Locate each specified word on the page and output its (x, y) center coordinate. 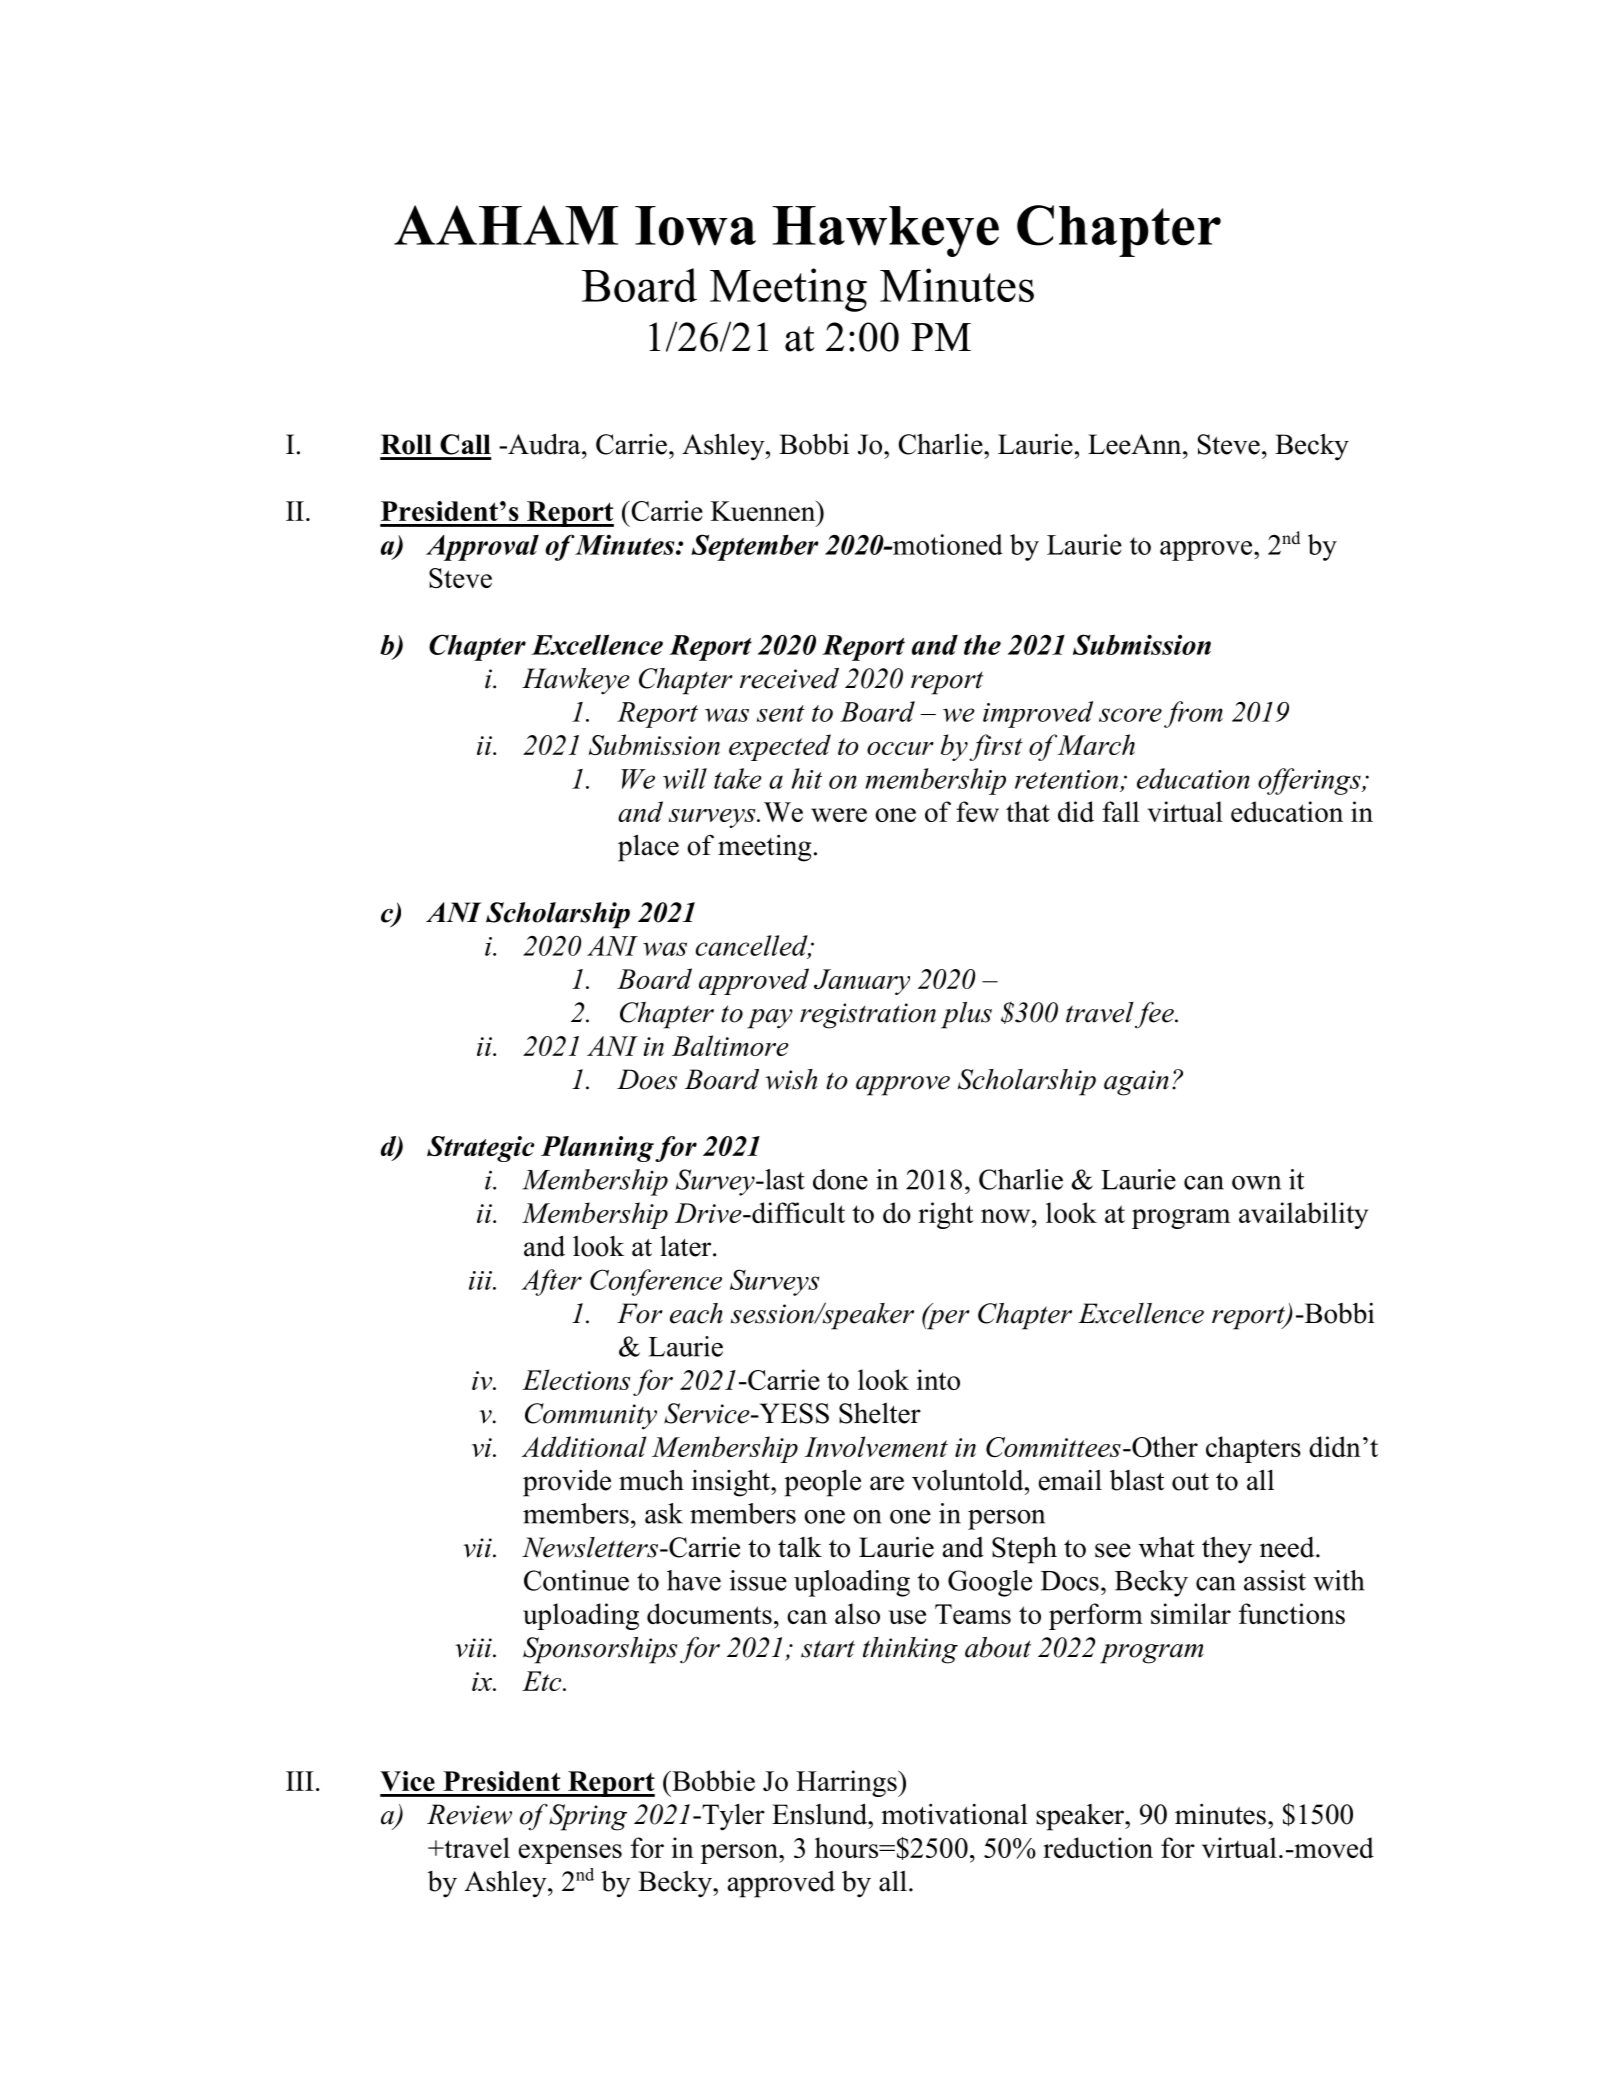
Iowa (695, 226)
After (552, 1282)
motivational (954, 1814)
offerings (1310, 781)
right (945, 1215)
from (1193, 714)
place (648, 848)
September (754, 547)
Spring (588, 1817)
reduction (1098, 1847)
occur (900, 748)
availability (1303, 1215)
